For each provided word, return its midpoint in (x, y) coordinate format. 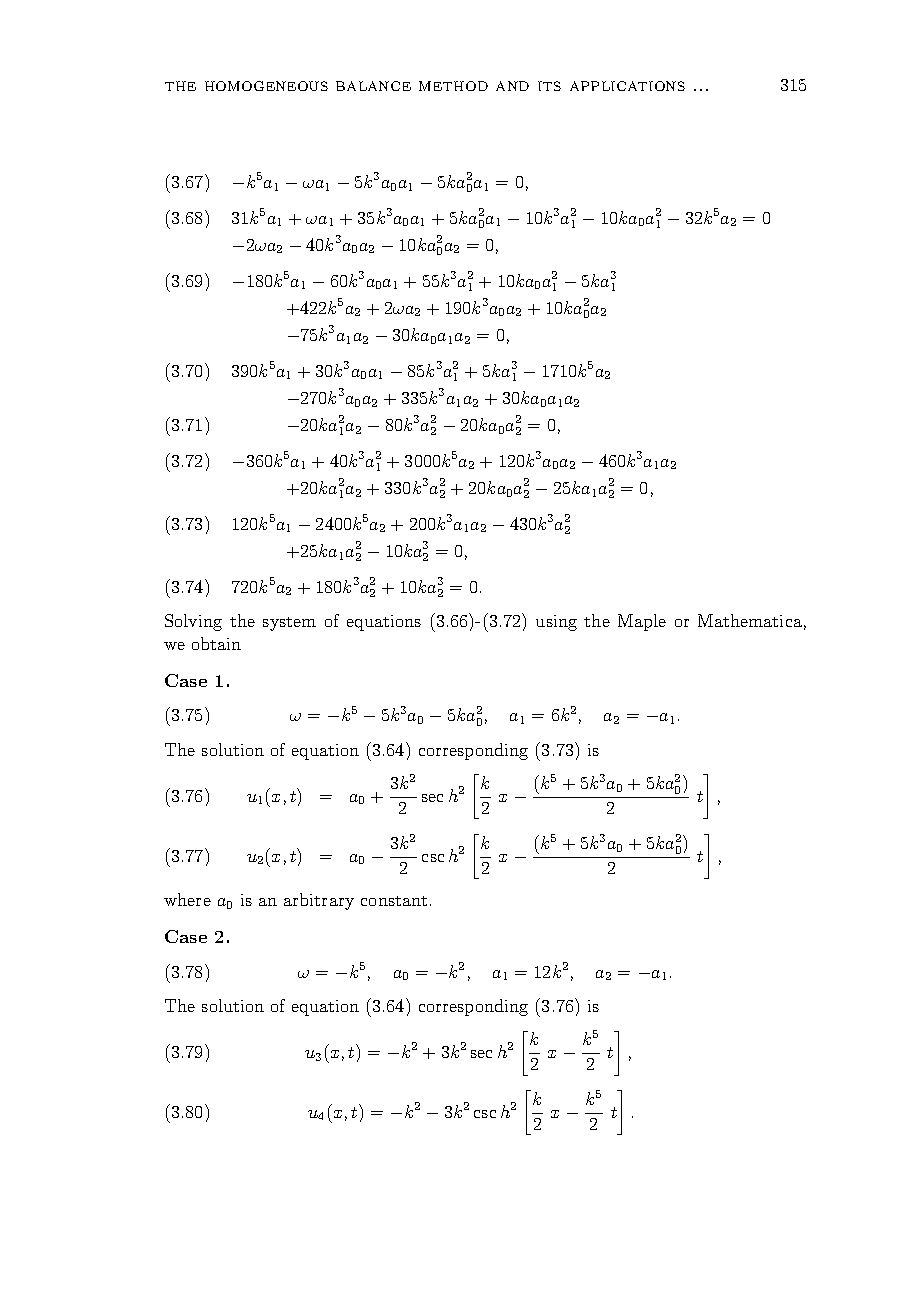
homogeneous (266, 86)
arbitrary (319, 901)
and (512, 86)
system (289, 624)
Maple (642, 622)
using (556, 623)
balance (373, 86)
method (453, 86)
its (549, 86)
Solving (193, 622)
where (187, 899)
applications (627, 86)
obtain (216, 643)
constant (394, 901)
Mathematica (750, 620)
